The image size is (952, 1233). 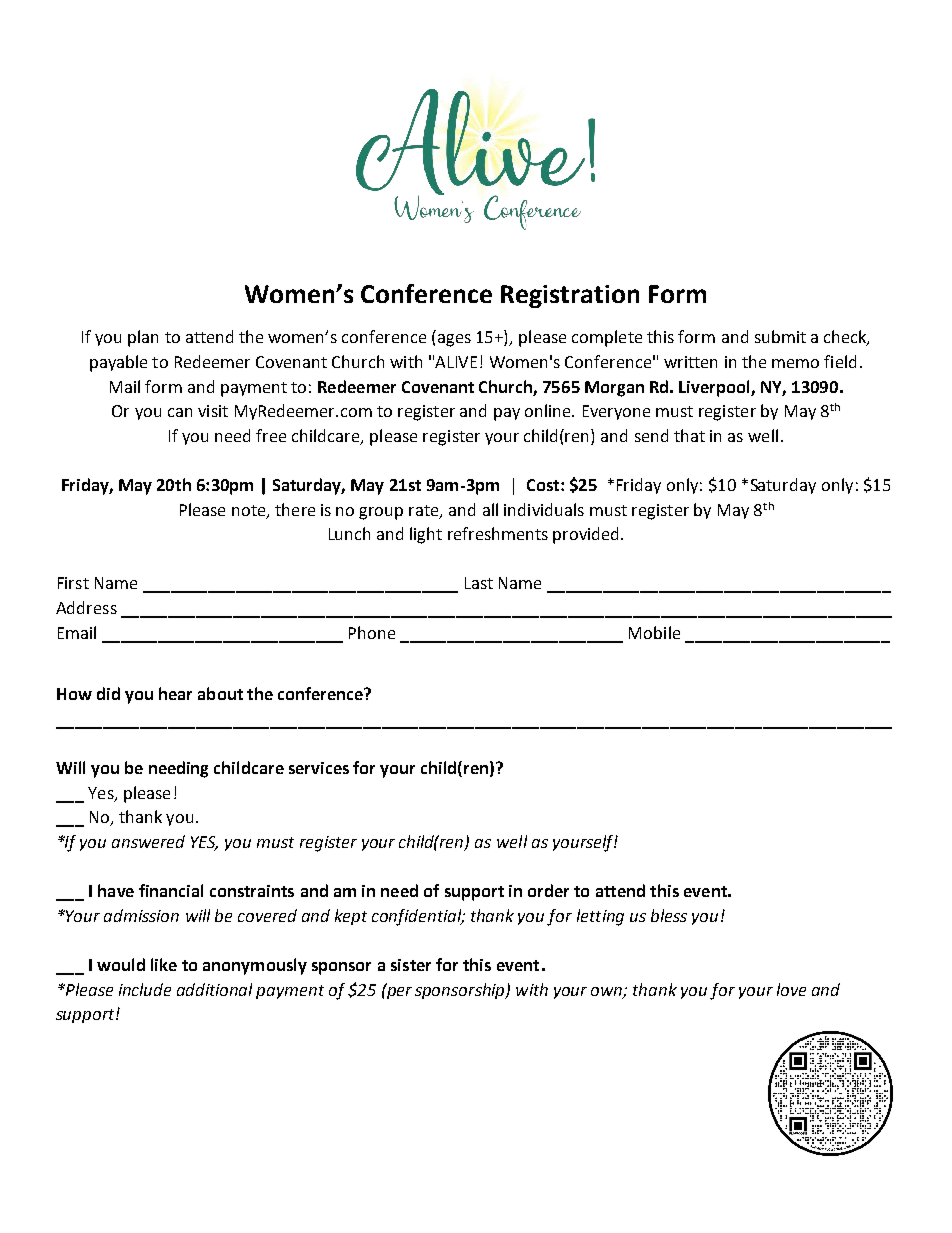 What do you see at coordinates (143, 338) in the image?
I see `plan` at bounding box center [143, 338].
